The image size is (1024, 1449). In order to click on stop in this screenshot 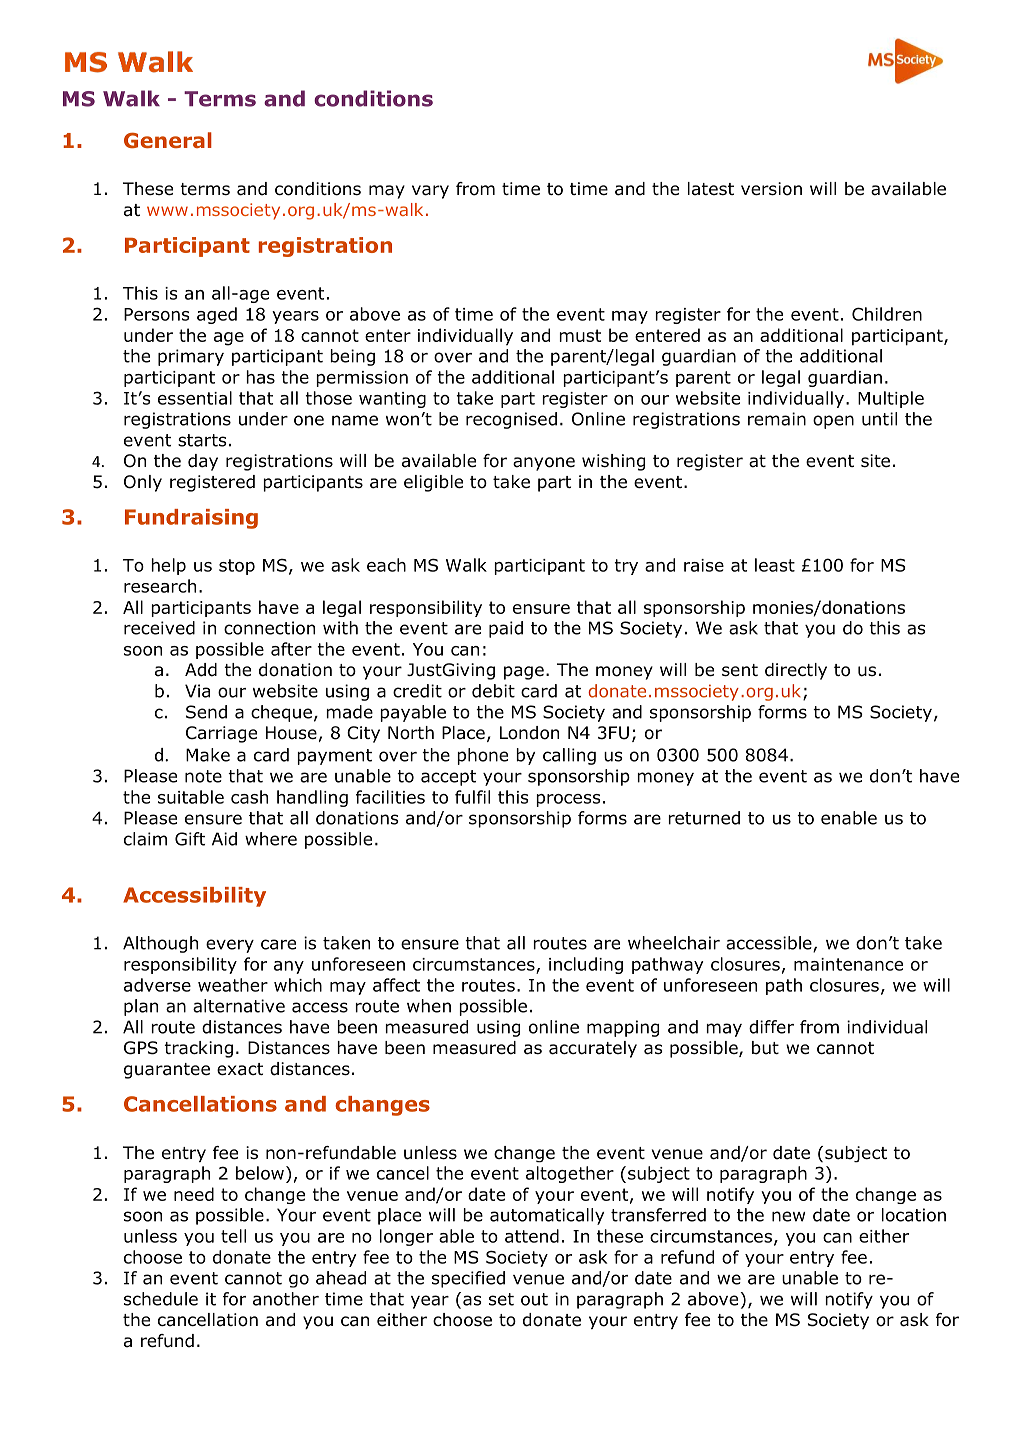, I will do `click(237, 567)`.
